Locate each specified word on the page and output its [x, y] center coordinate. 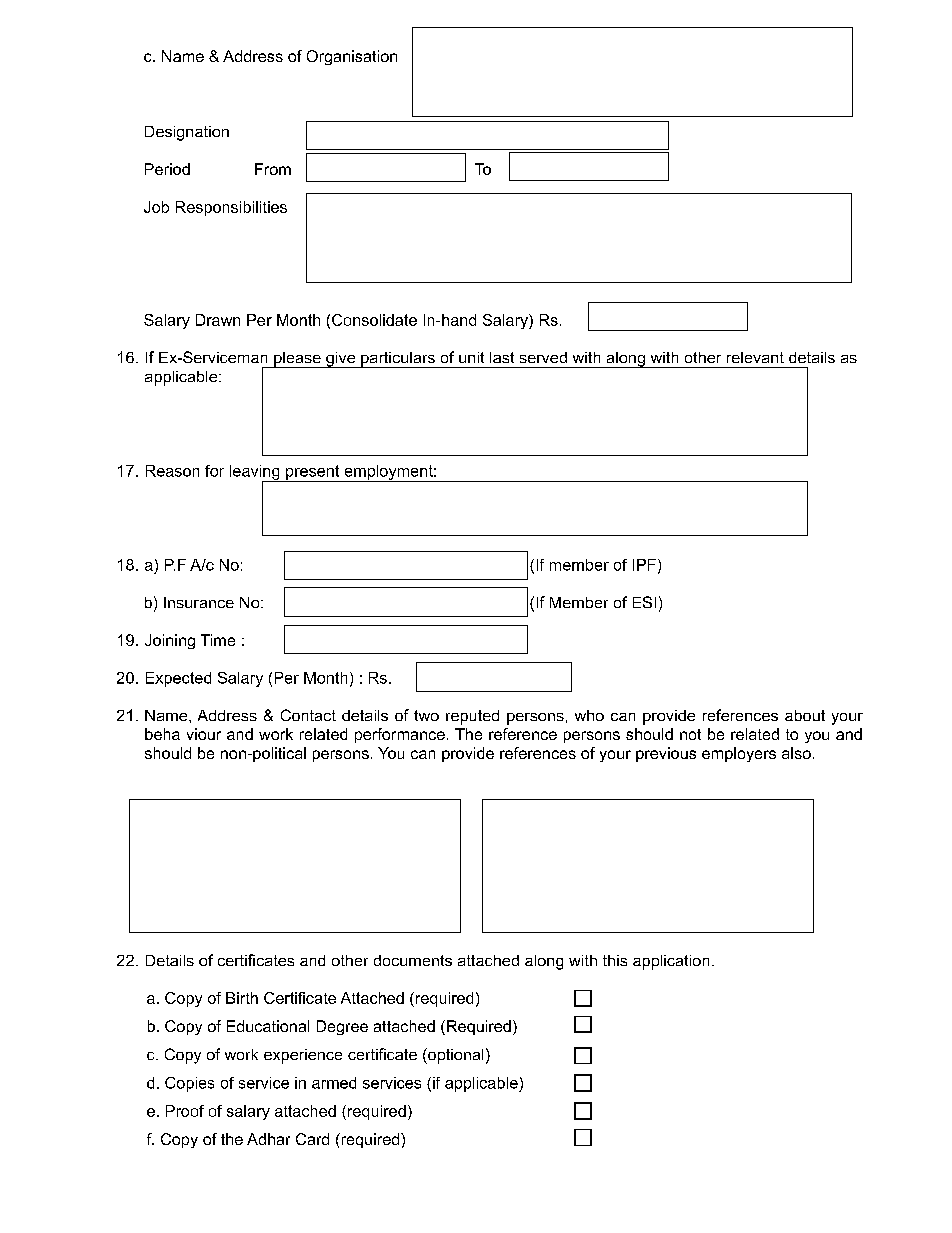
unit [471, 357]
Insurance [199, 602]
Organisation [352, 57]
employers [739, 754]
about [805, 715]
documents [413, 960]
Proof [185, 1111]
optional [454, 1056]
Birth [242, 998]
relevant [755, 357]
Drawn [218, 320]
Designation [187, 133]
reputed [472, 717]
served [543, 357]
